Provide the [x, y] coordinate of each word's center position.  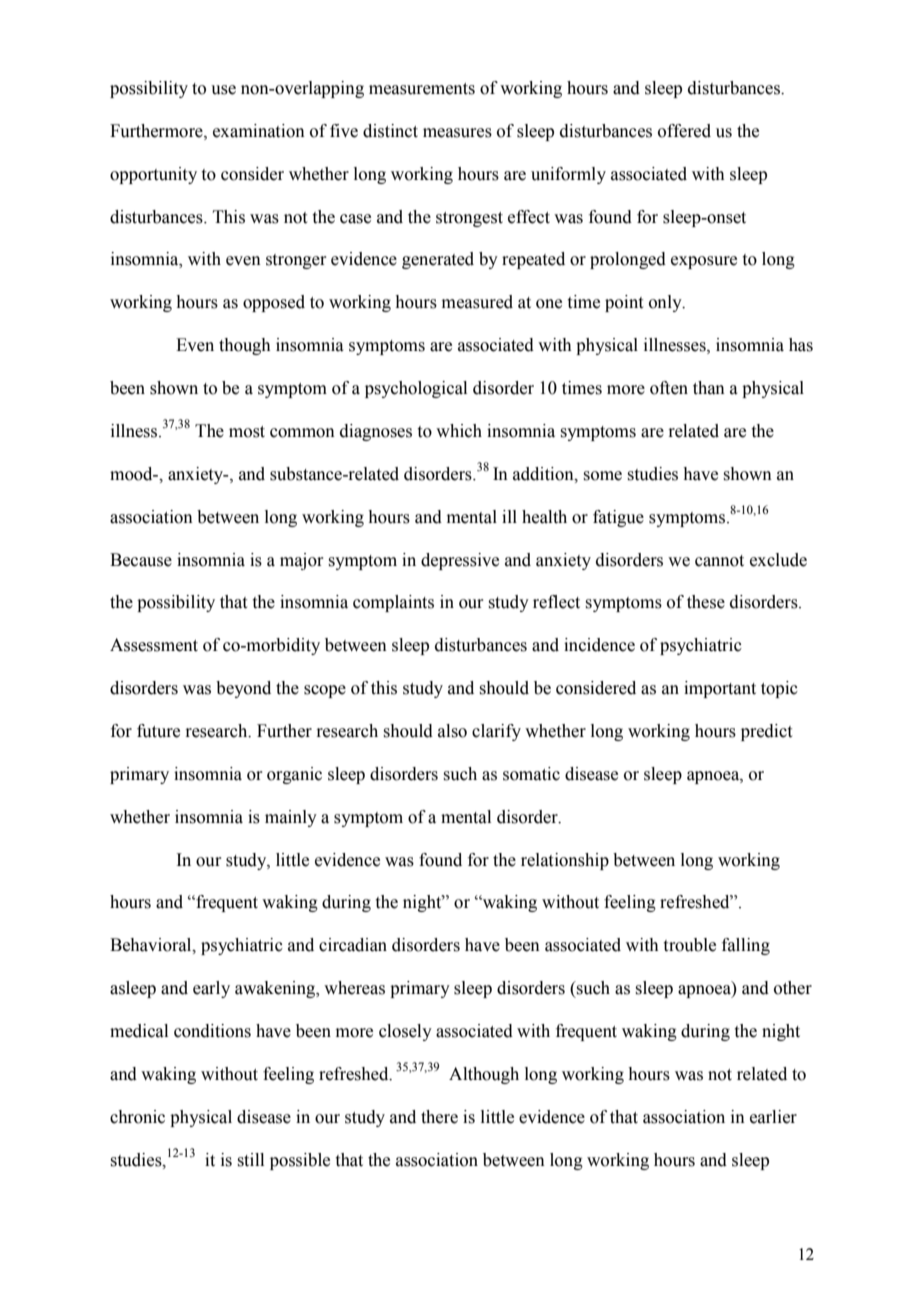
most [247, 432]
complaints [393, 603]
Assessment [154, 645]
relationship [565, 861]
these [706, 602]
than [709, 388]
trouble [690, 945]
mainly [291, 818]
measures [457, 133]
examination [259, 131]
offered [684, 131]
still [250, 1160]
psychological [416, 389]
